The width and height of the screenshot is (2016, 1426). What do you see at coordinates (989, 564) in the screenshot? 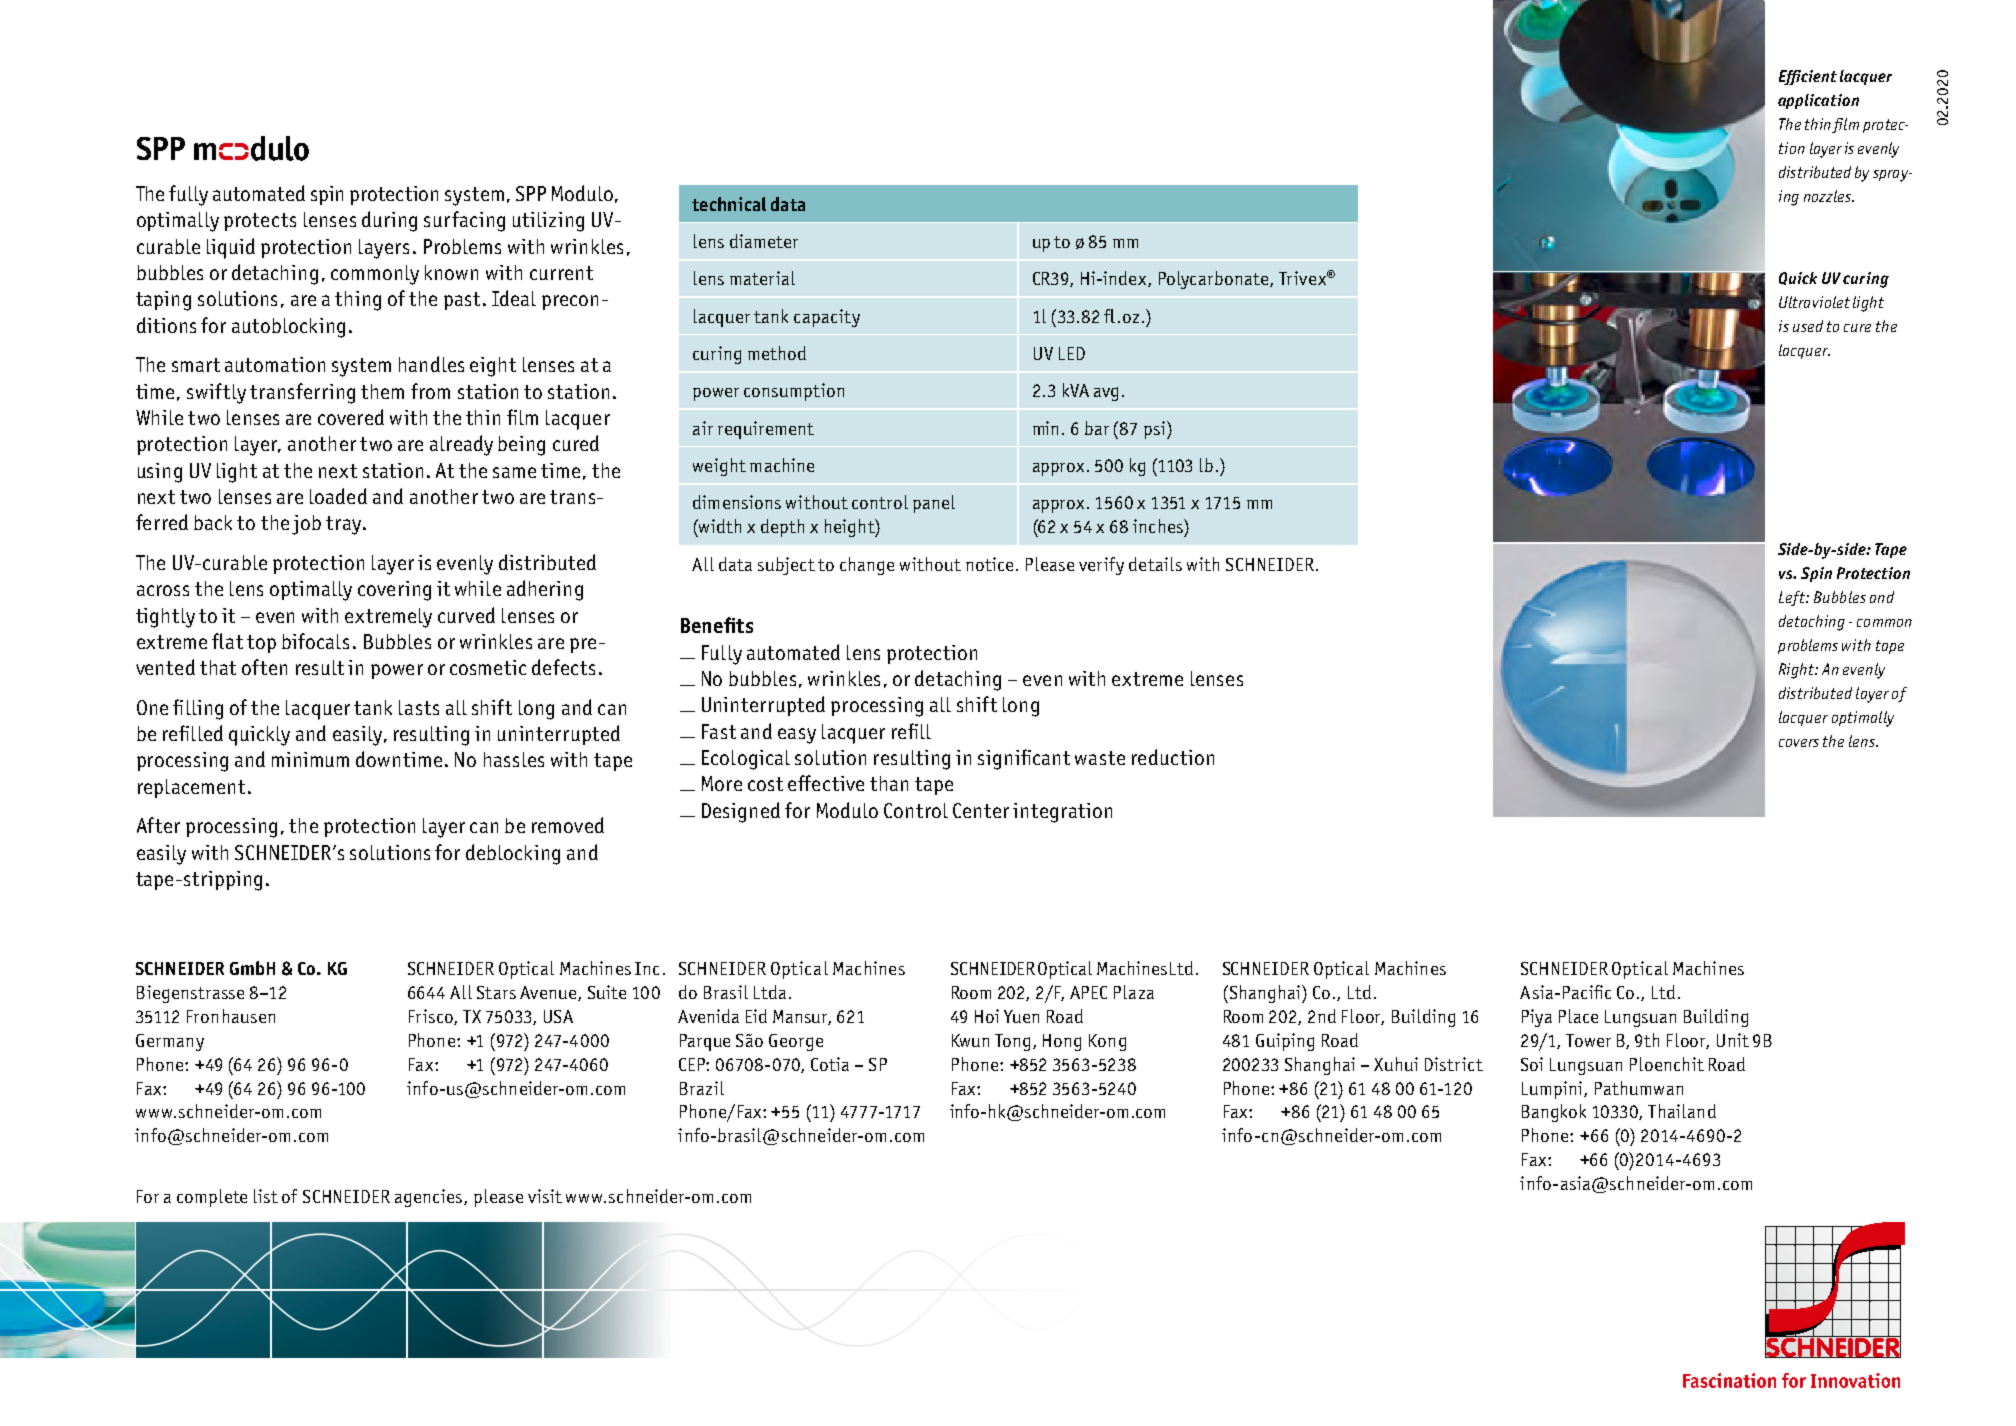
I see `notice` at bounding box center [989, 564].
